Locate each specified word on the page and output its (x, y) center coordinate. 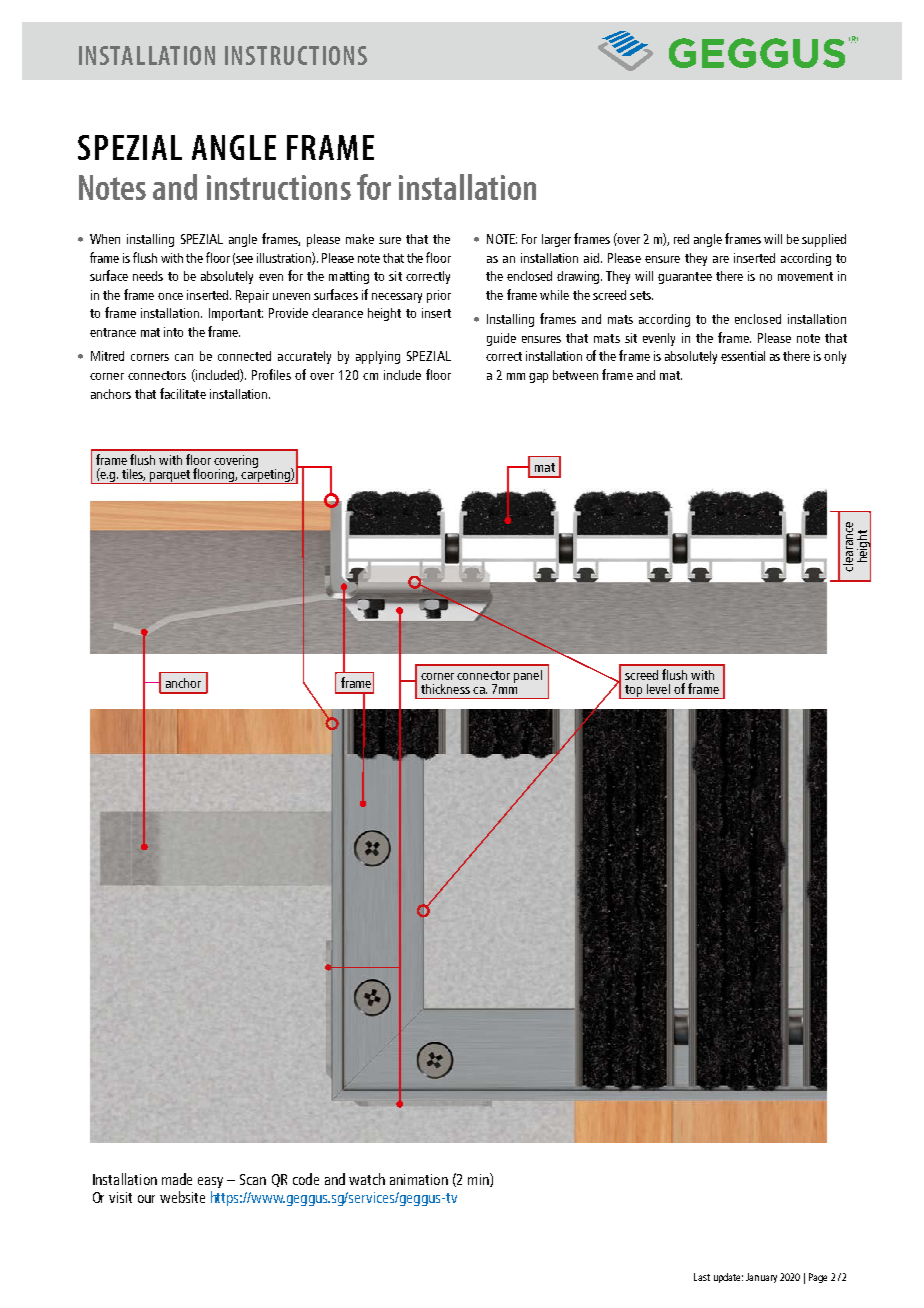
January (761, 1278)
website (182, 1197)
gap (538, 378)
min (479, 1180)
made (177, 1179)
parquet (170, 477)
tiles (133, 475)
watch (367, 1179)
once (170, 296)
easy (210, 1182)
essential (743, 356)
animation (419, 1179)
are (721, 259)
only (835, 357)
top (634, 692)
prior (439, 296)
